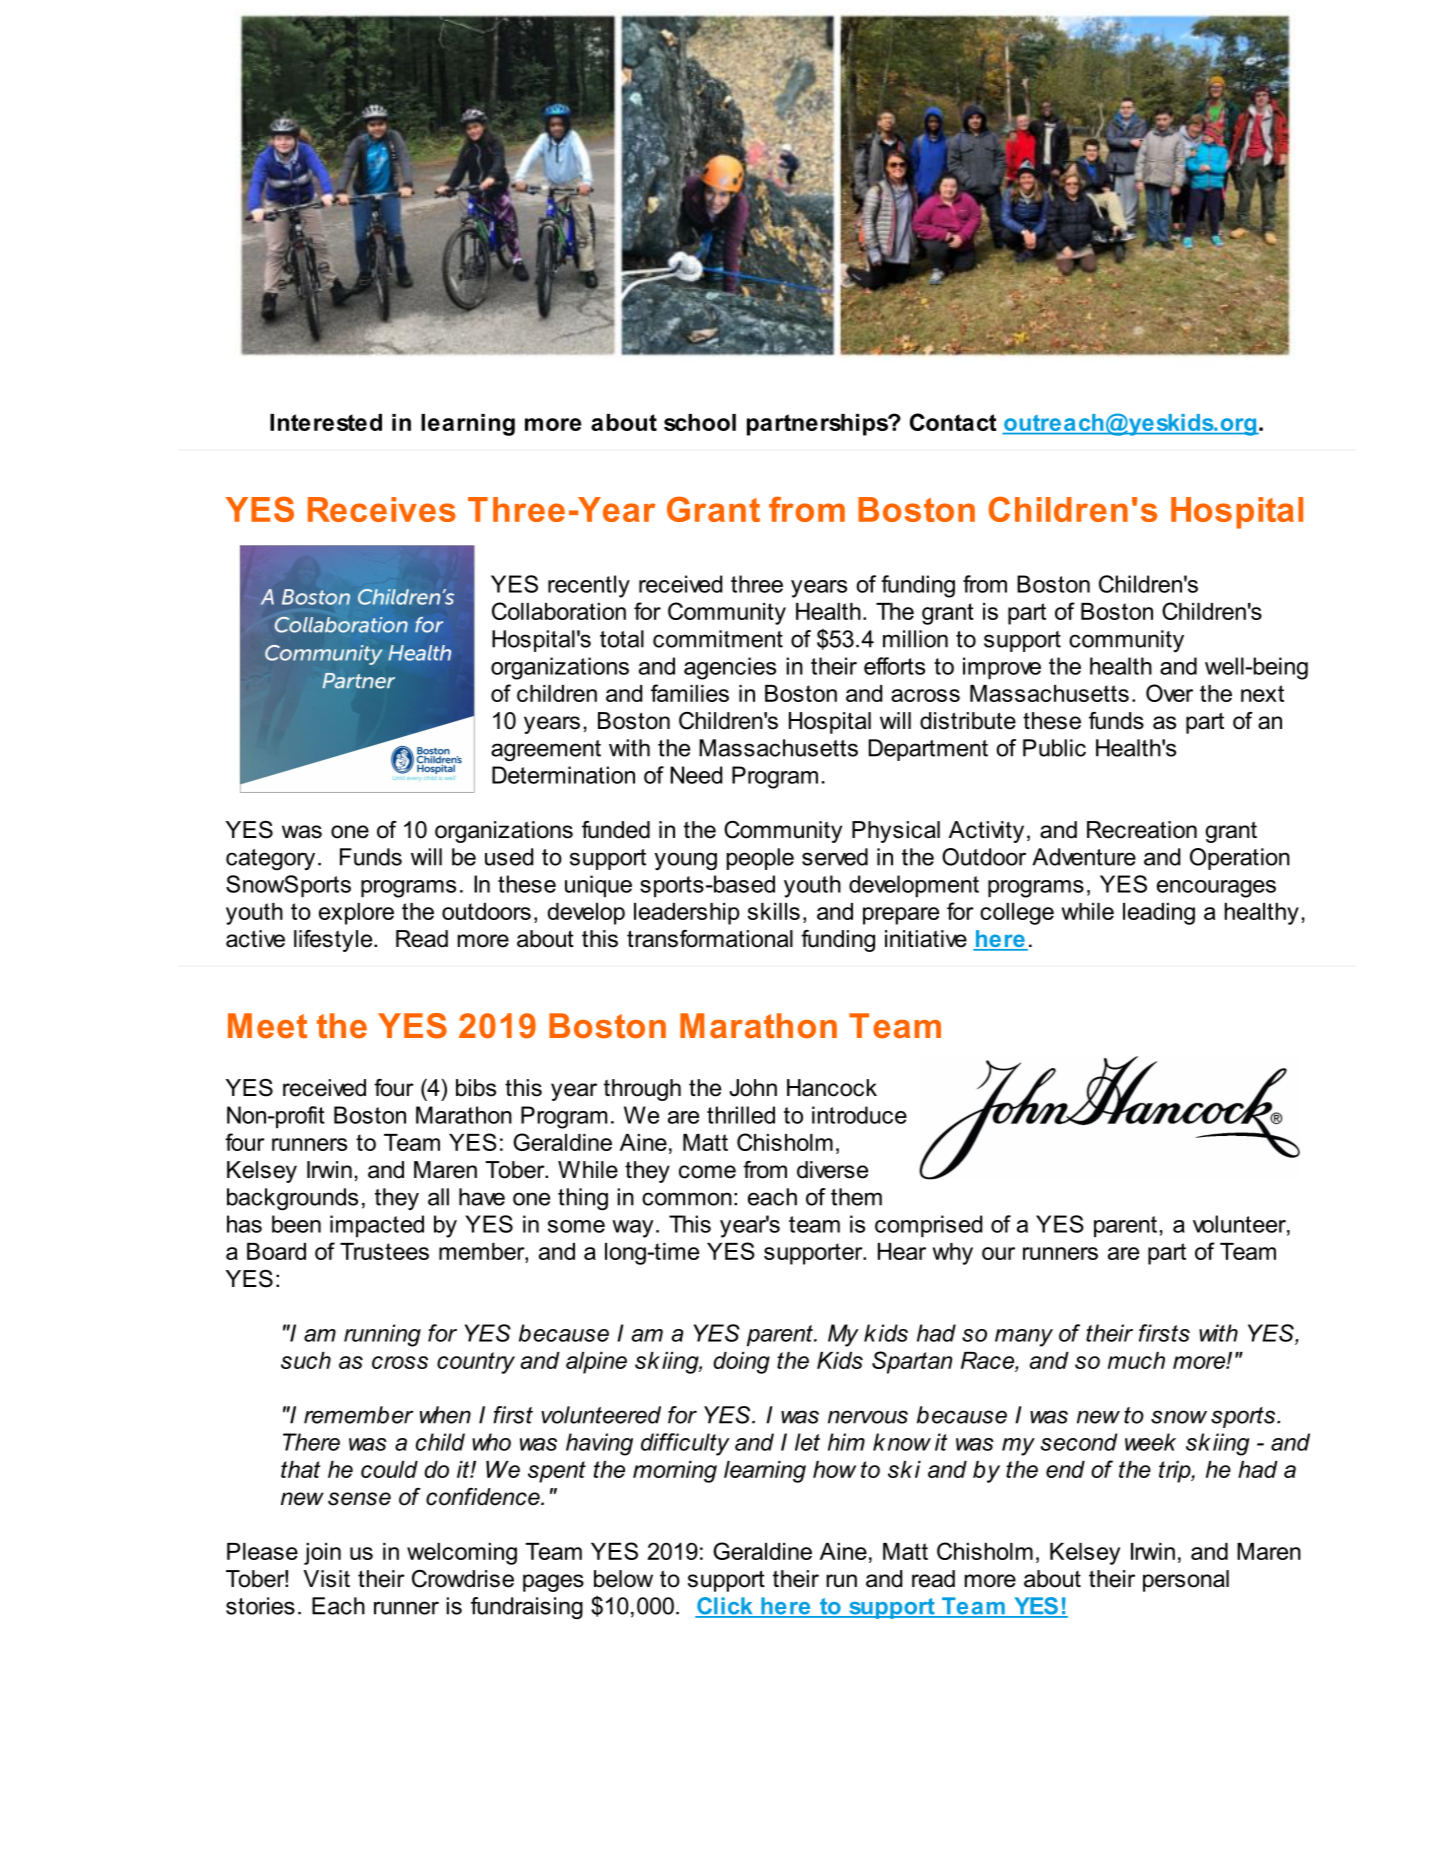 This screenshot has height=1874, width=1448. I want to click on personal, so click(1186, 1581).
